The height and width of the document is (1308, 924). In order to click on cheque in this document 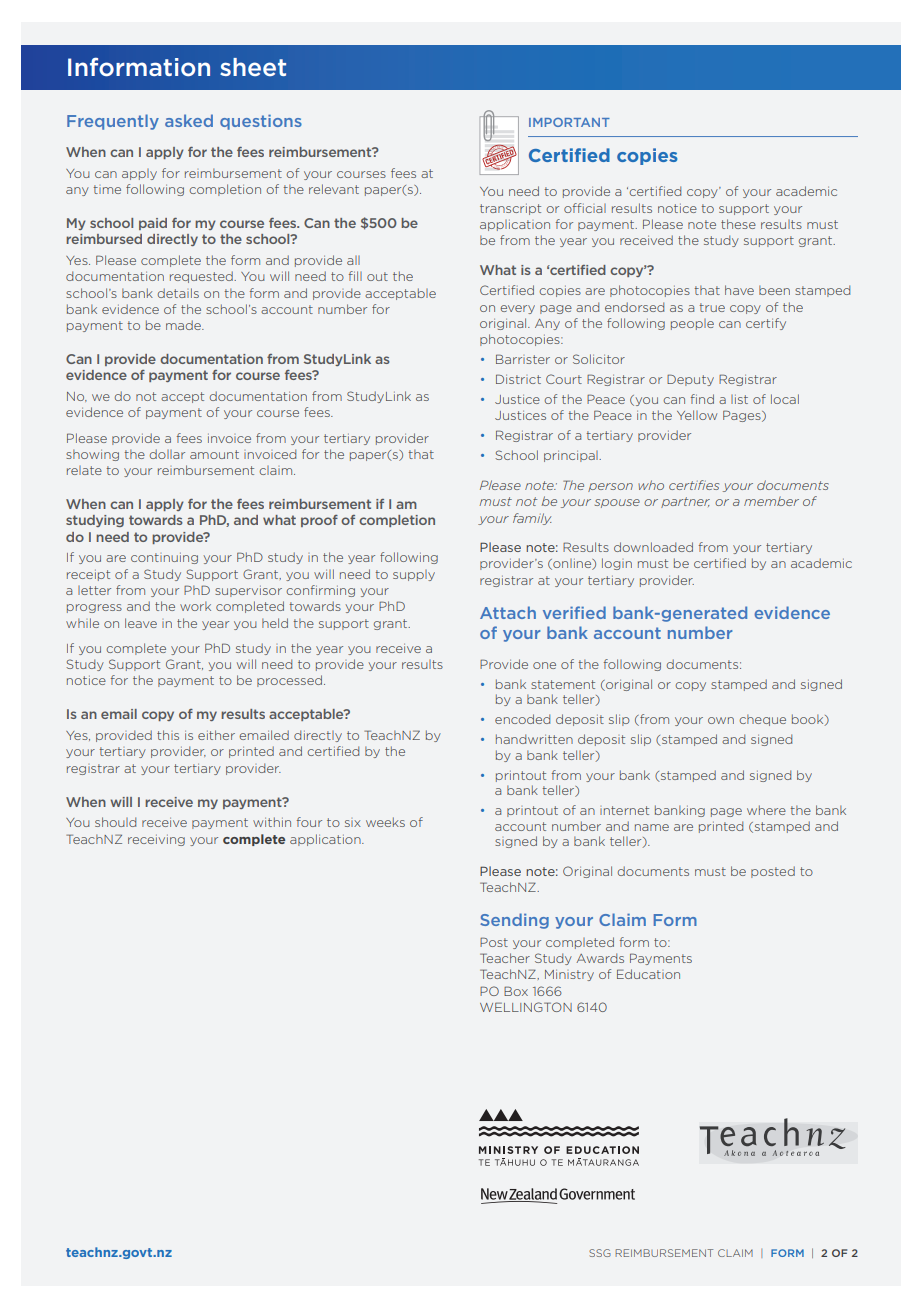, I will do `click(762, 720)`.
